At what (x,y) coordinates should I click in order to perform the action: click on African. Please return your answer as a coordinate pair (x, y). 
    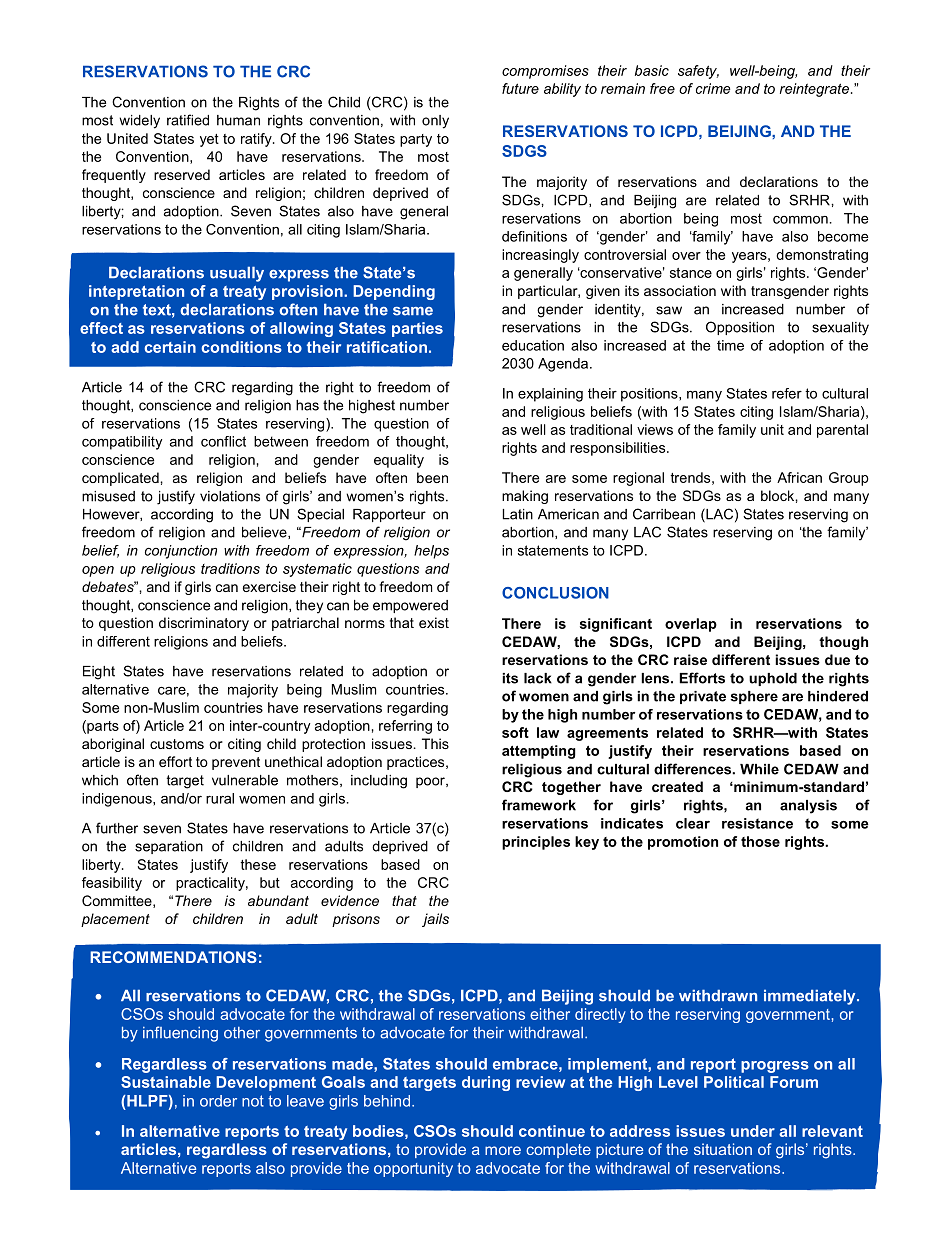
    Looking at the image, I should click on (799, 477).
